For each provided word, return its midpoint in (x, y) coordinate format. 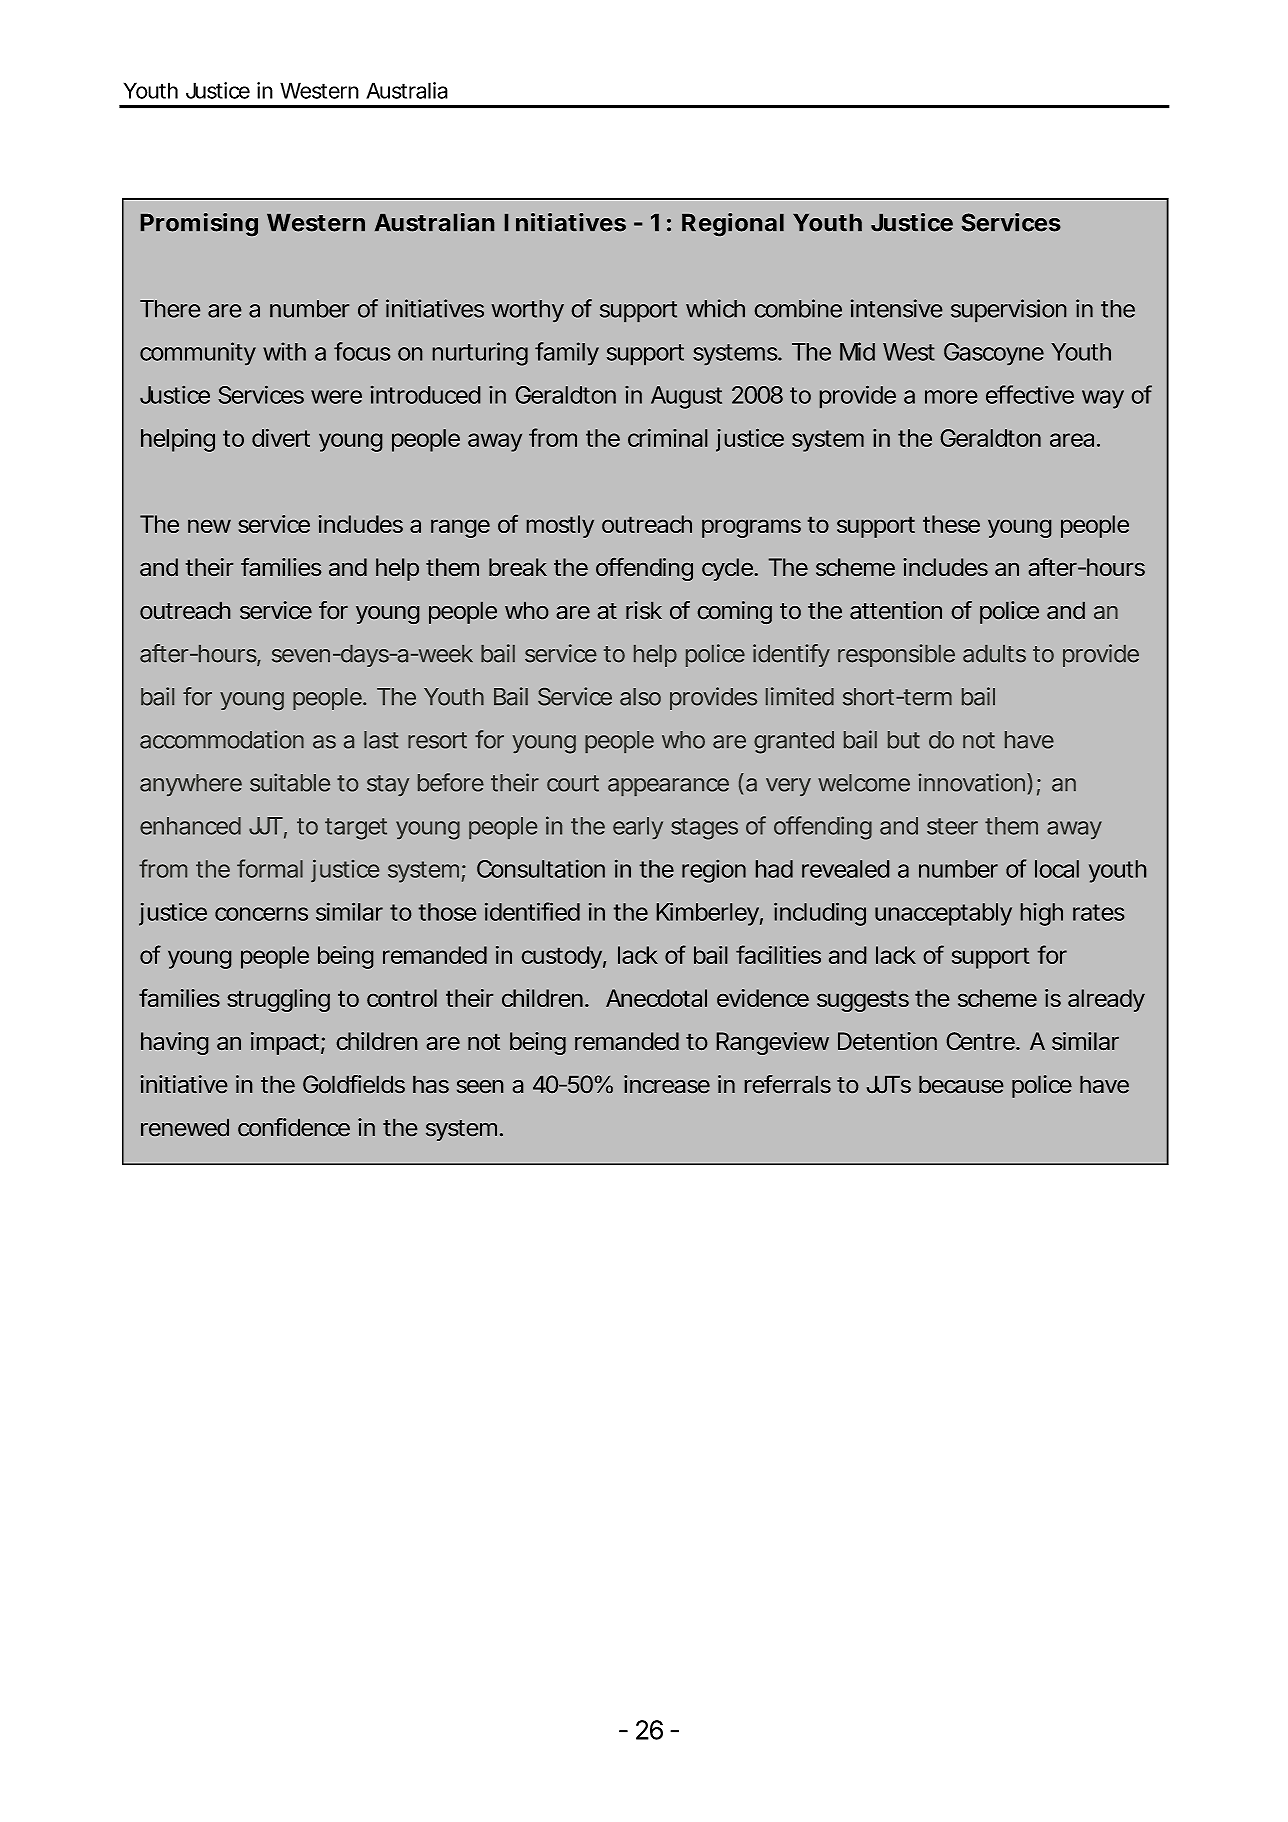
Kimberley (708, 914)
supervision (1008, 310)
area (1072, 440)
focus (362, 351)
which (715, 308)
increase (667, 1084)
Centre (981, 1041)
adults (994, 654)
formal (270, 868)
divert (281, 438)
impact (285, 1043)
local (1057, 869)
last (381, 740)
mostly (560, 526)
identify (791, 655)
